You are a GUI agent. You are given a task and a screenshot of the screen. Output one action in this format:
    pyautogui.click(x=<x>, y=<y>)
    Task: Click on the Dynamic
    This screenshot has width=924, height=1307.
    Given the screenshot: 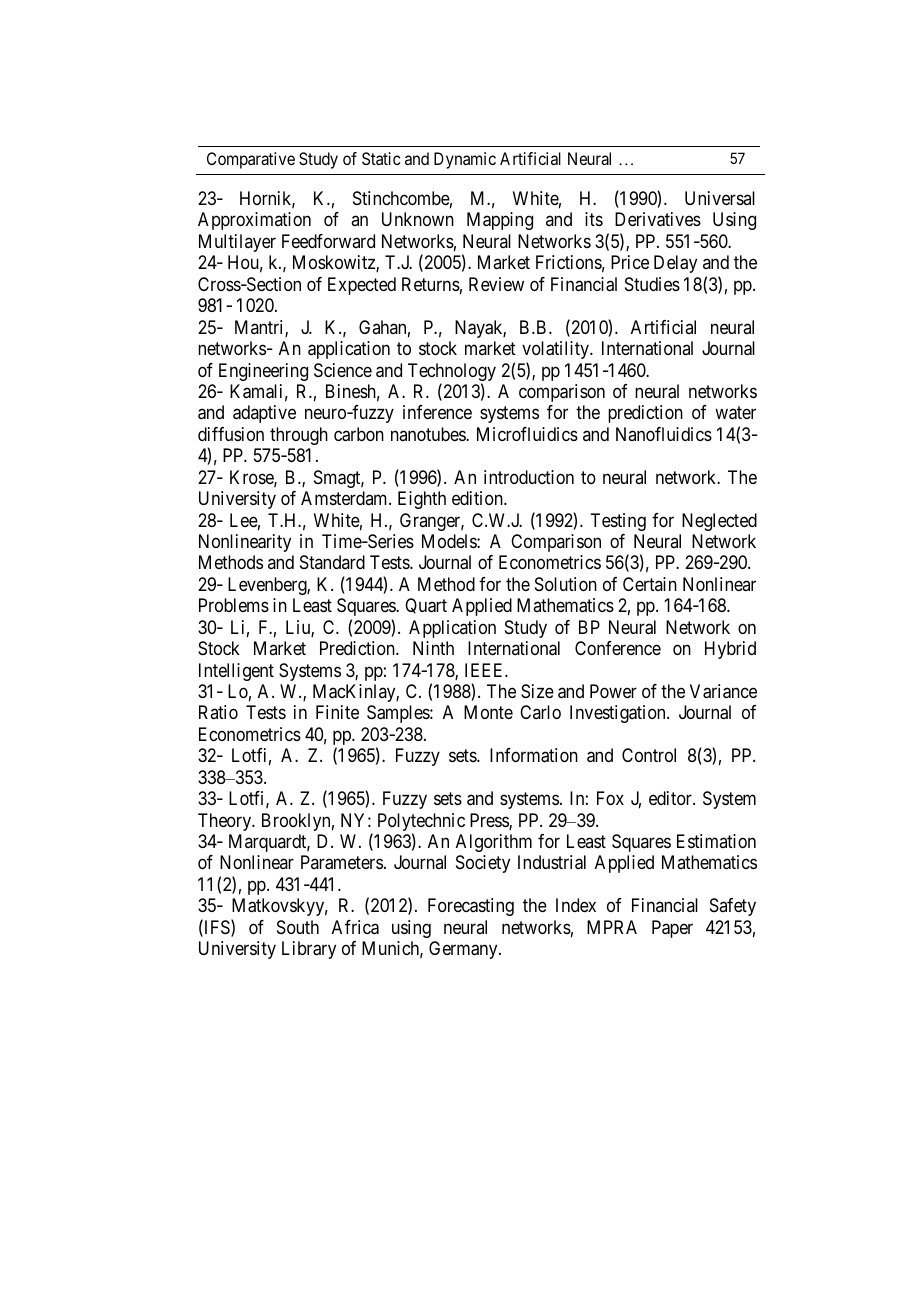 What is the action you would take?
    pyautogui.click(x=465, y=160)
